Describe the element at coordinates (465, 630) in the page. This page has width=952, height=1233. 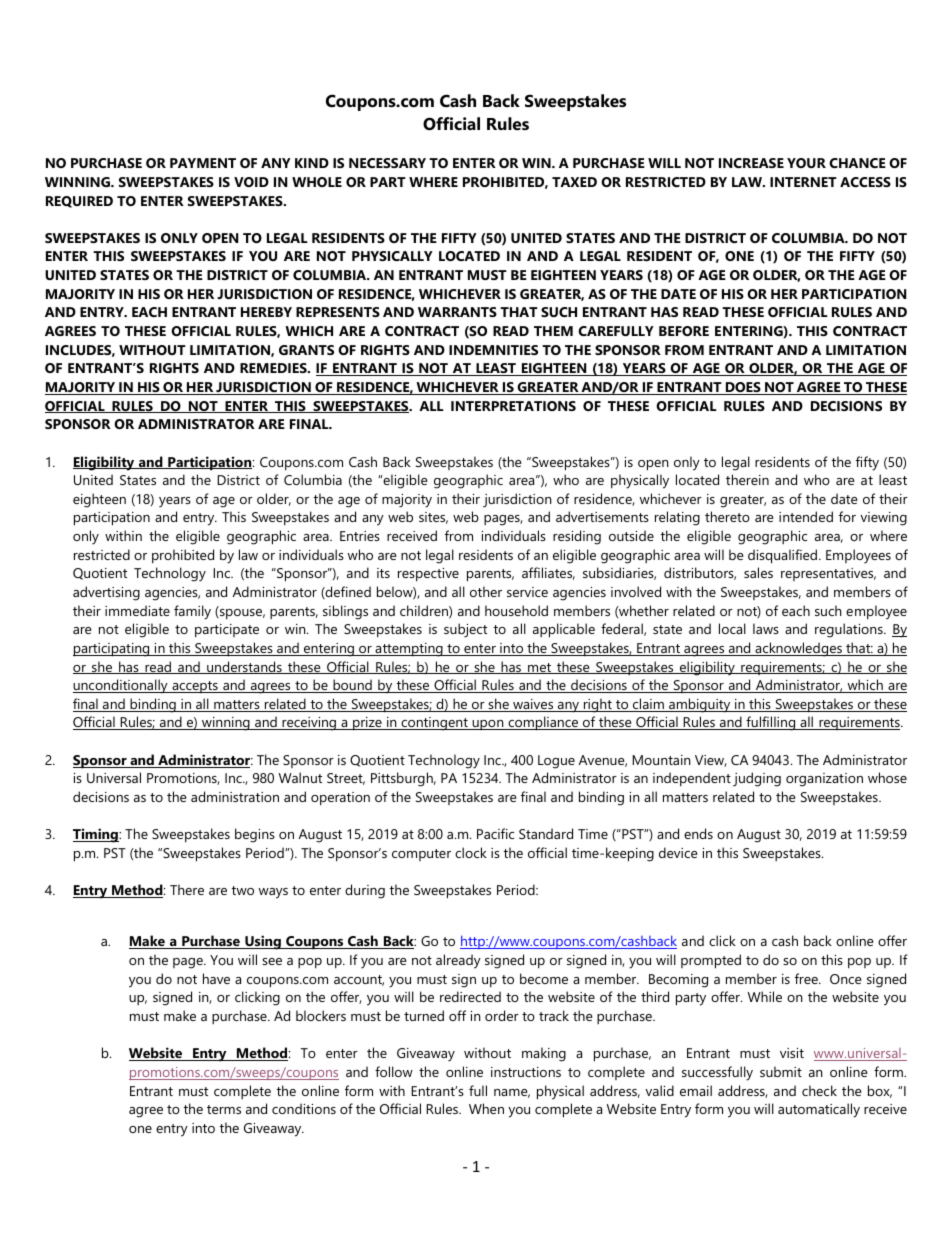
I see `subject` at that location.
